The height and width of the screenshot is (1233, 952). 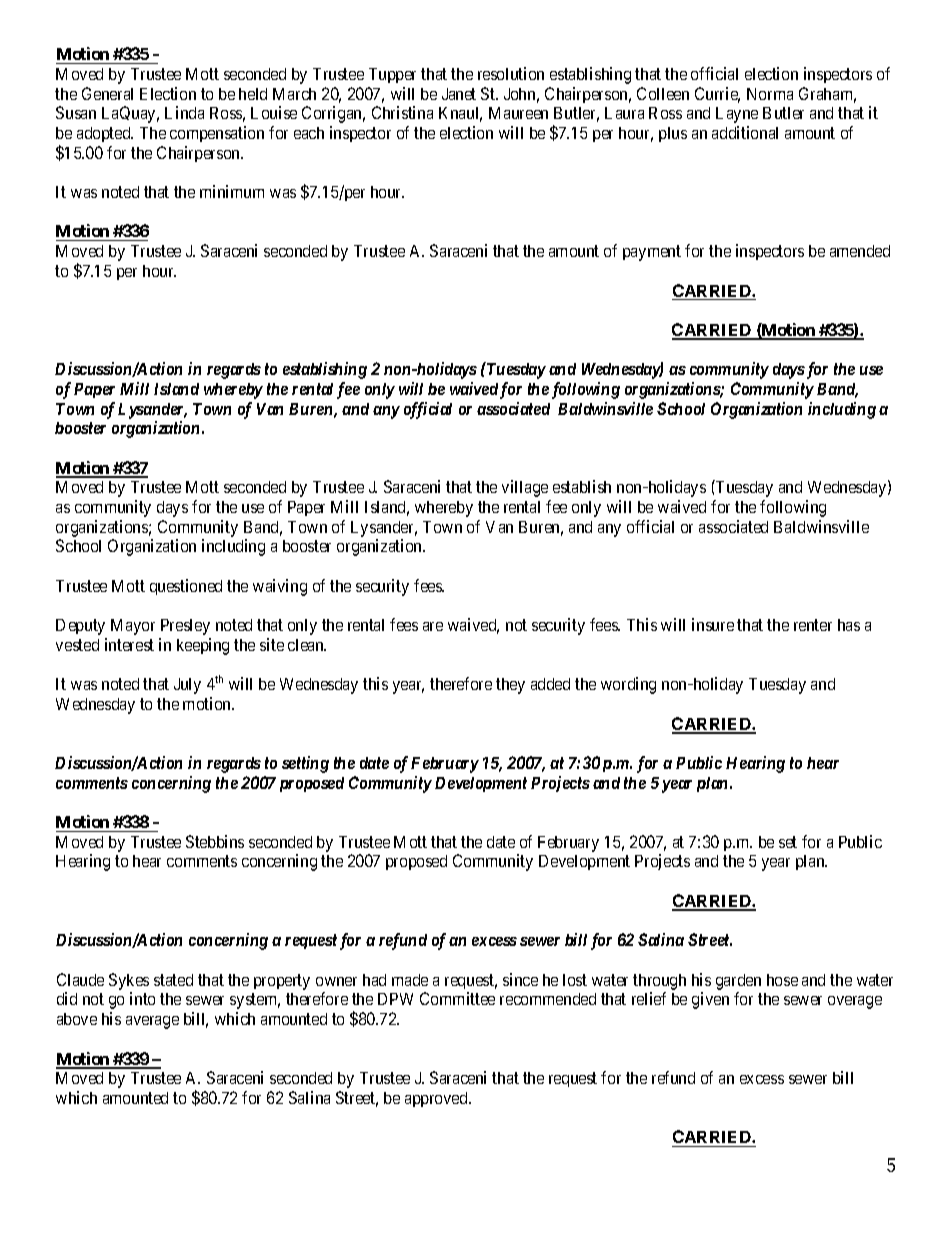 What do you see at coordinates (186, 587) in the screenshot?
I see `questioned` at bounding box center [186, 587].
